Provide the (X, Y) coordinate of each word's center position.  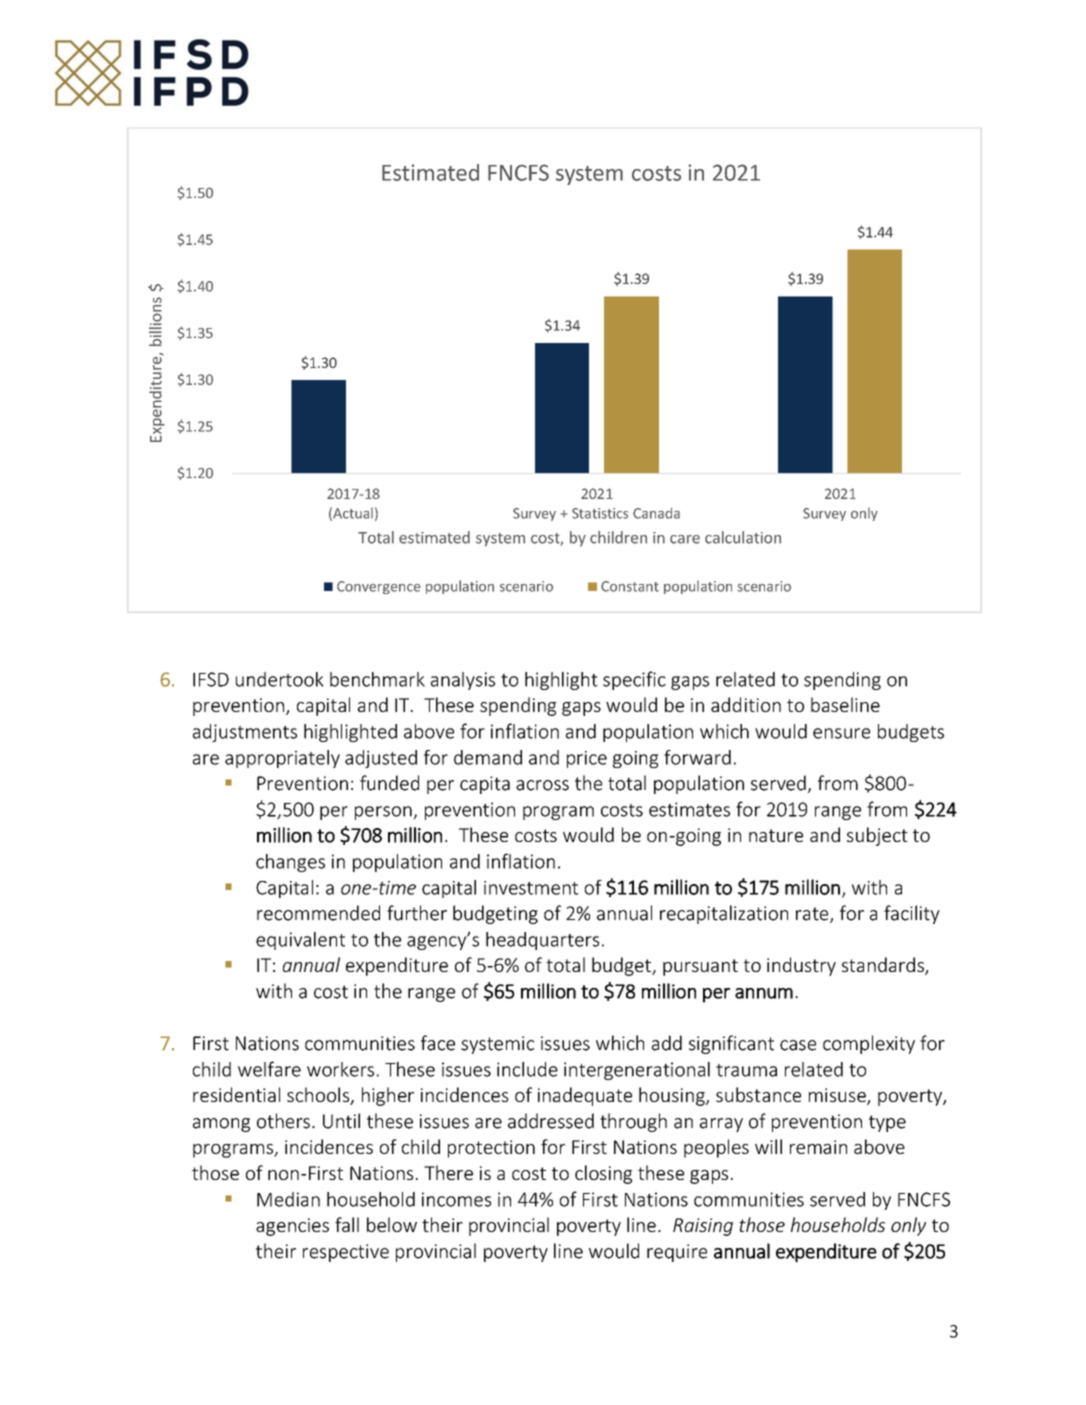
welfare (269, 1069)
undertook (280, 679)
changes (290, 863)
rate (813, 915)
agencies (292, 1227)
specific (634, 680)
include (527, 1069)
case (798, 1045)
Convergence (379, 587)
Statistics (600, 513)
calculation (743, 537)
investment (531, 888)
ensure (841, 733)
